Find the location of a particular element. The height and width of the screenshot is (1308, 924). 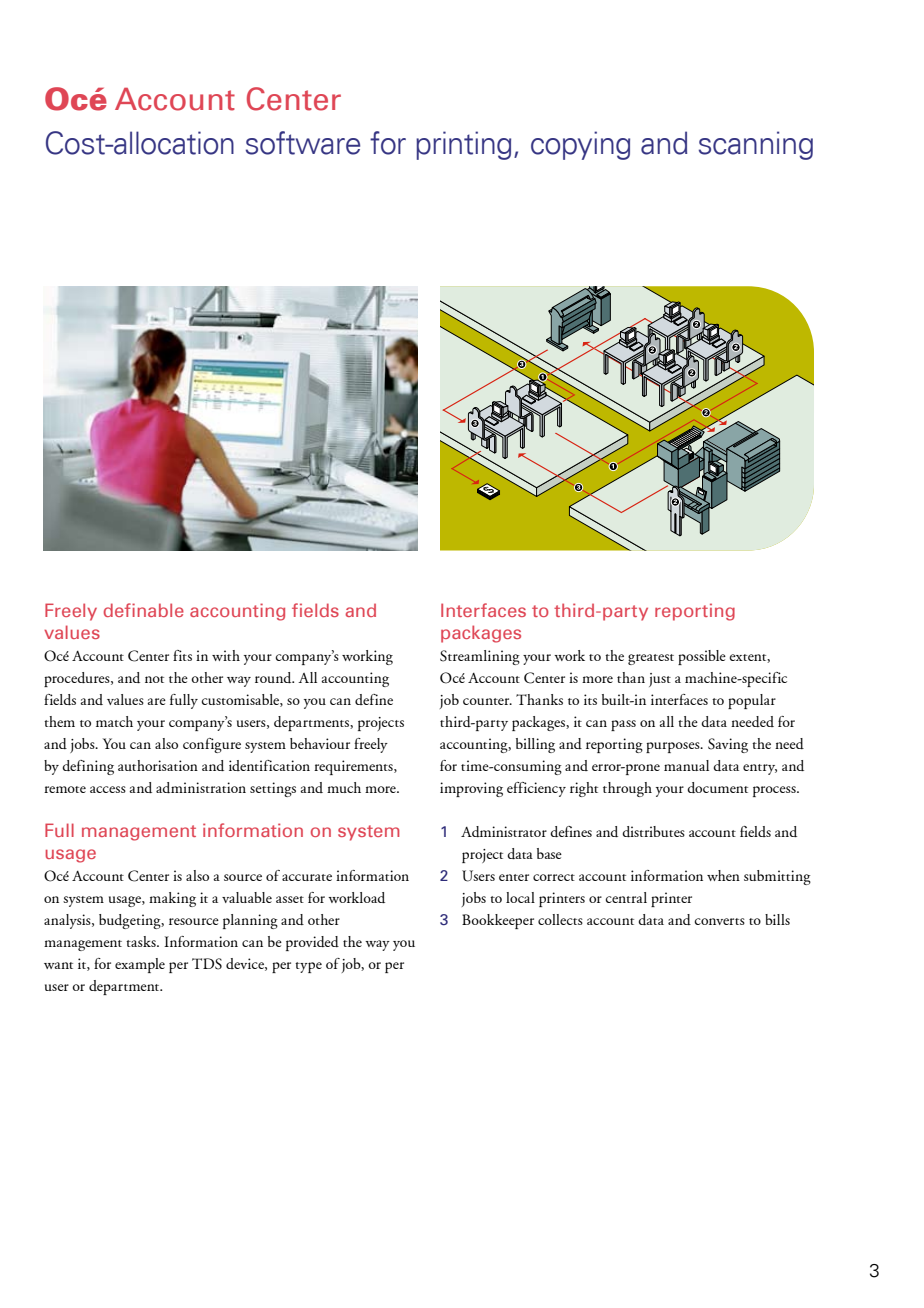

software is located at coordinates (303, 143).
